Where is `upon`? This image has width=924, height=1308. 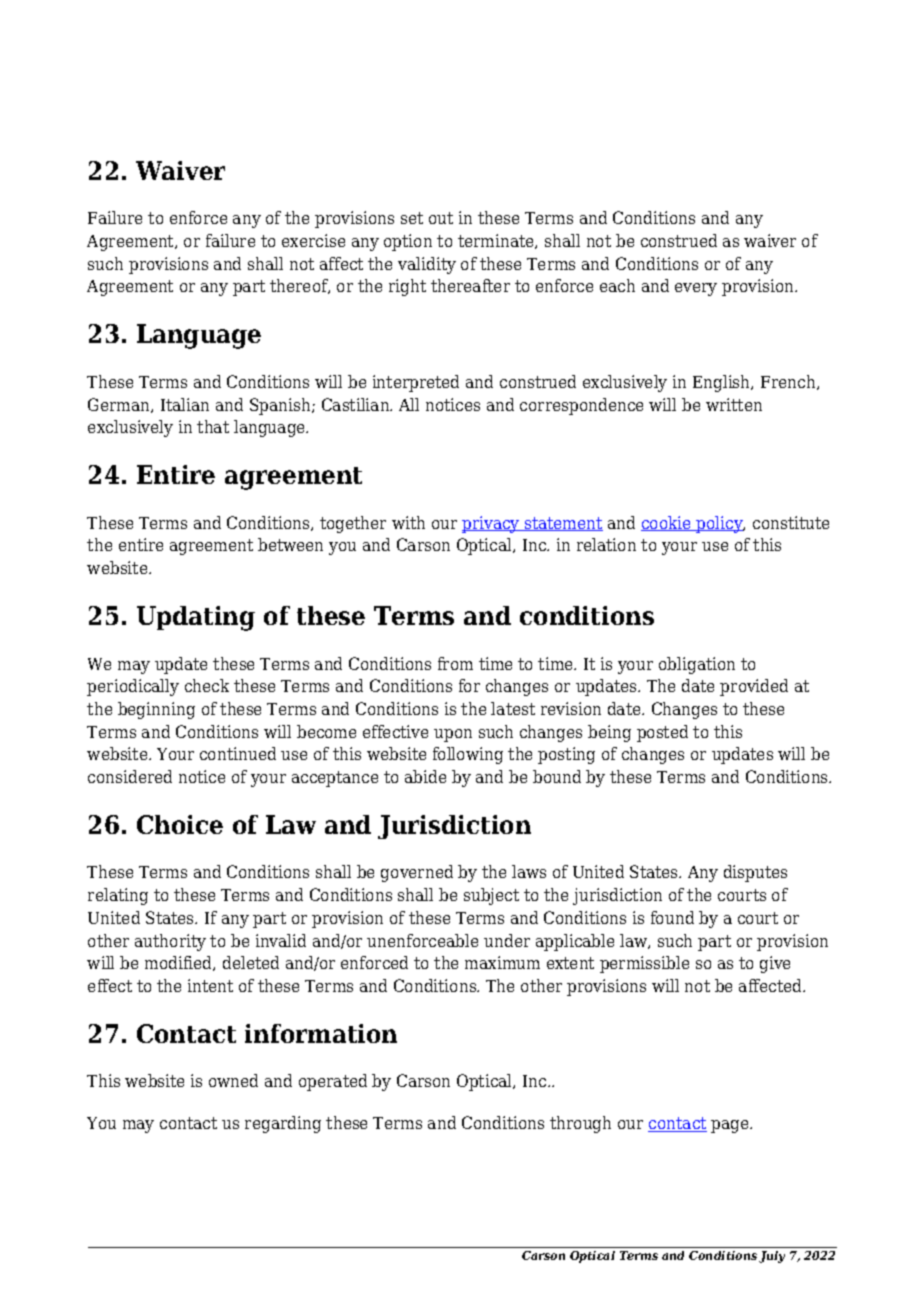 upon is located at coordinates (453, 735).
